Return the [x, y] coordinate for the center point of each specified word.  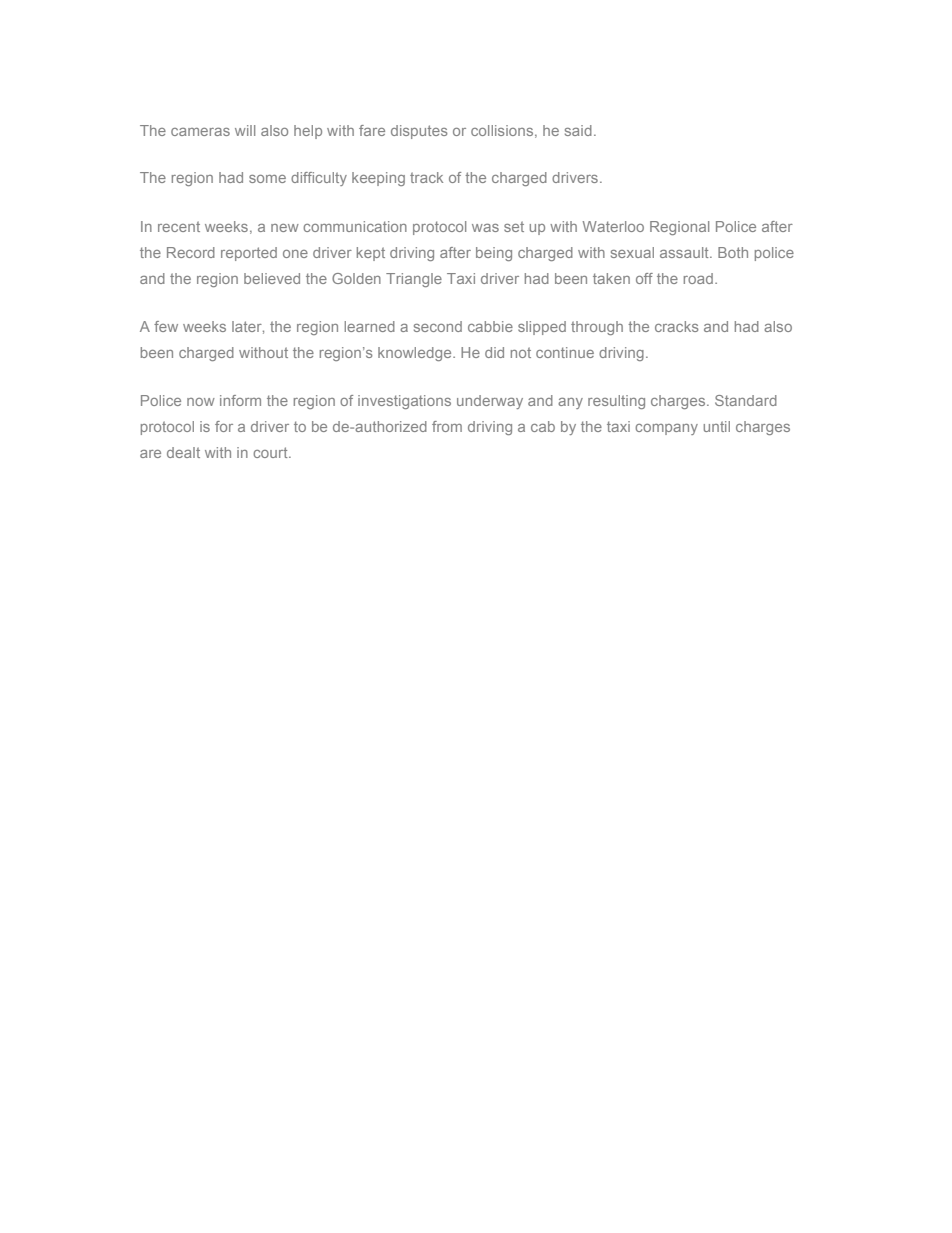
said [578, 130]
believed [272, 278]
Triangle [414, 280]
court [271, 452]
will [245, 130]
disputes [419, 132]
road [698, 278]
